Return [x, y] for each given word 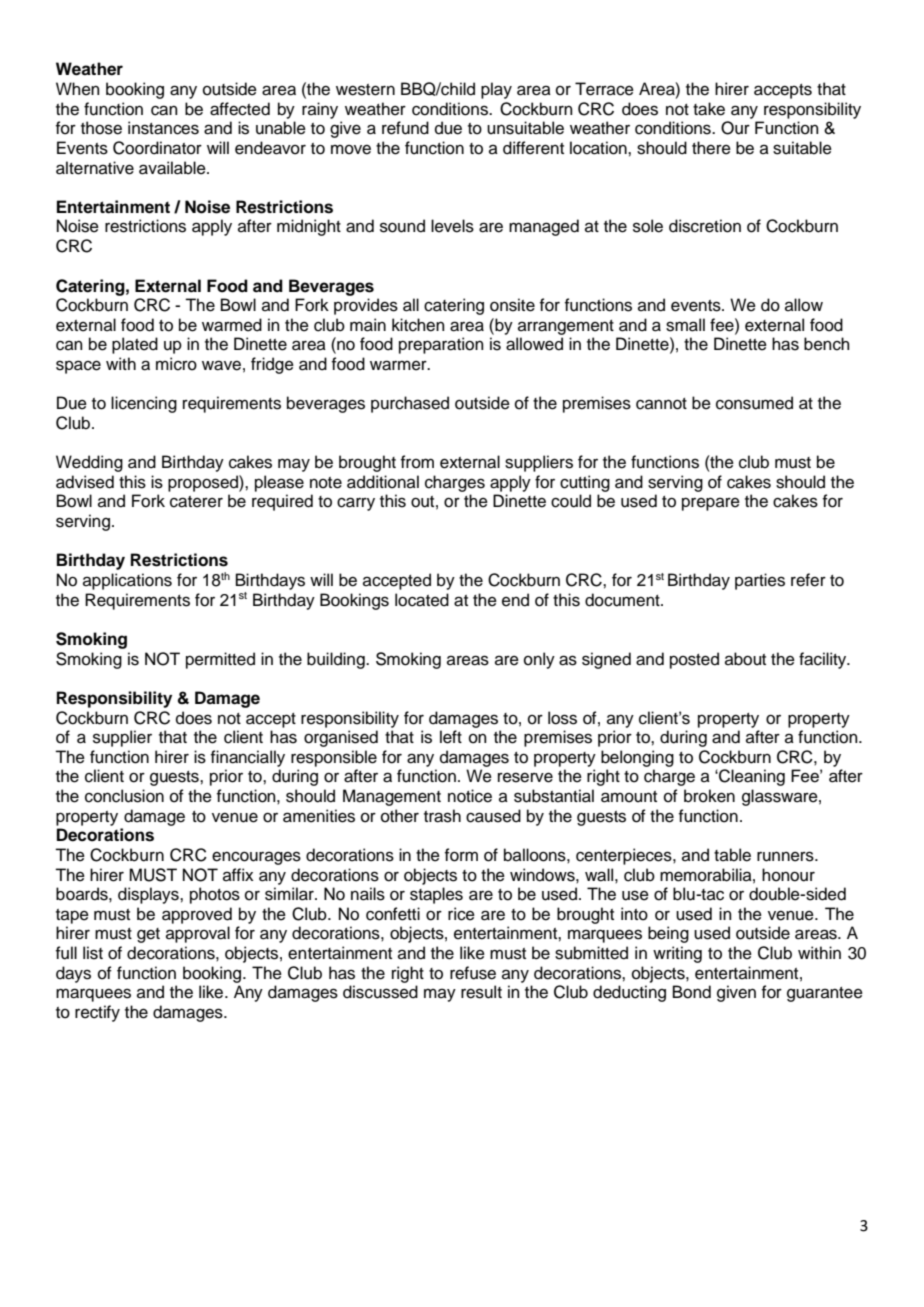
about [745, 659]
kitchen [418, 325]
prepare [711, 504]
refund [405, 128]
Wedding [89, 463]
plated [135, 345]
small [685, 325]
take [709, 109]
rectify [97, 1013]
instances [163, 128]
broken [709, 796]
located [422, 600]
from [417, 462]
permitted [220, 660]
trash [442, 816]
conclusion [124, 796]
